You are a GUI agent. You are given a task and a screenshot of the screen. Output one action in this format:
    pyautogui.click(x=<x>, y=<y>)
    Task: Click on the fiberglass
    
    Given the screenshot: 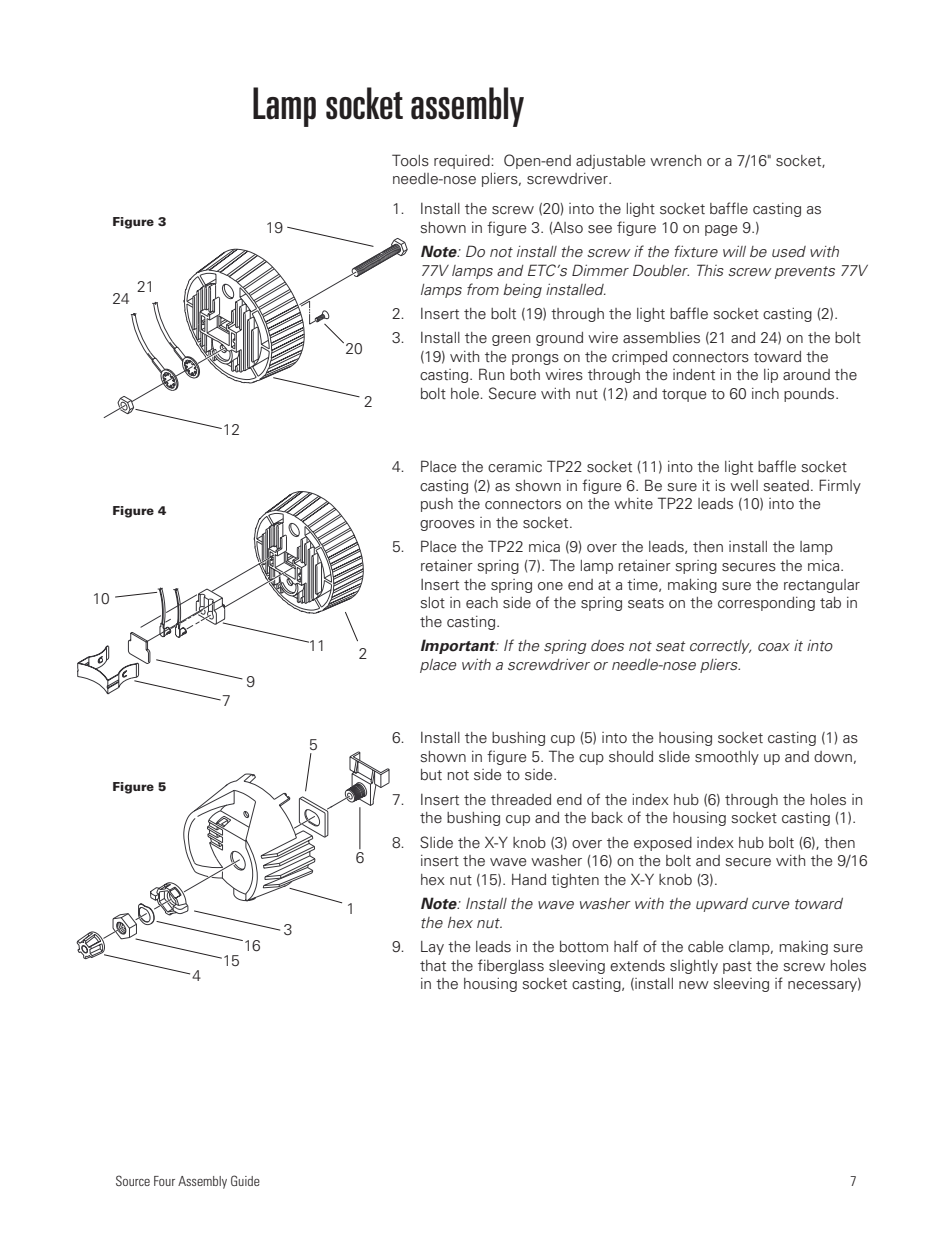 What is the action you would take?
    pyautogui.click(x=511, y=966)
